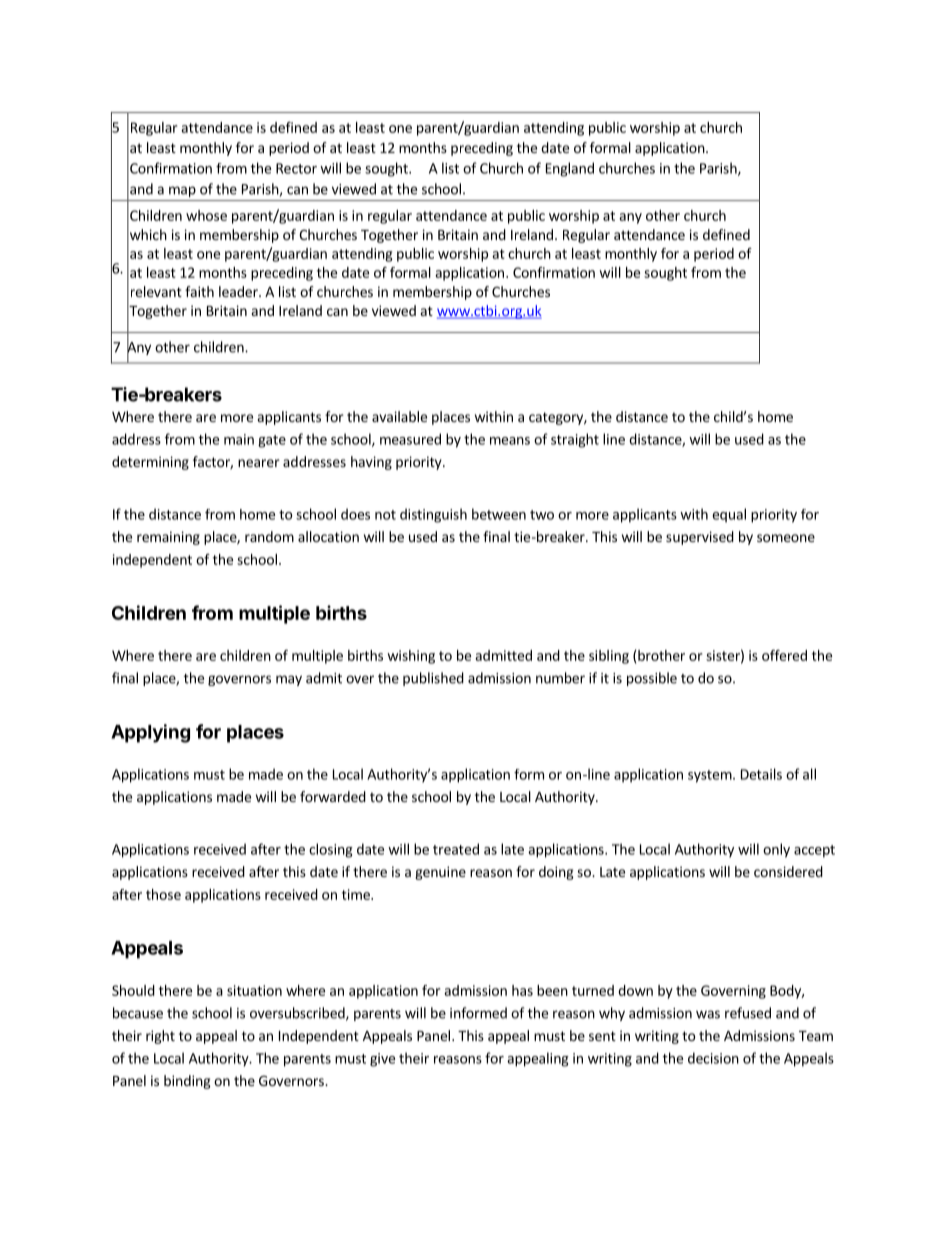  I want to click on England, so click(570, 169).
